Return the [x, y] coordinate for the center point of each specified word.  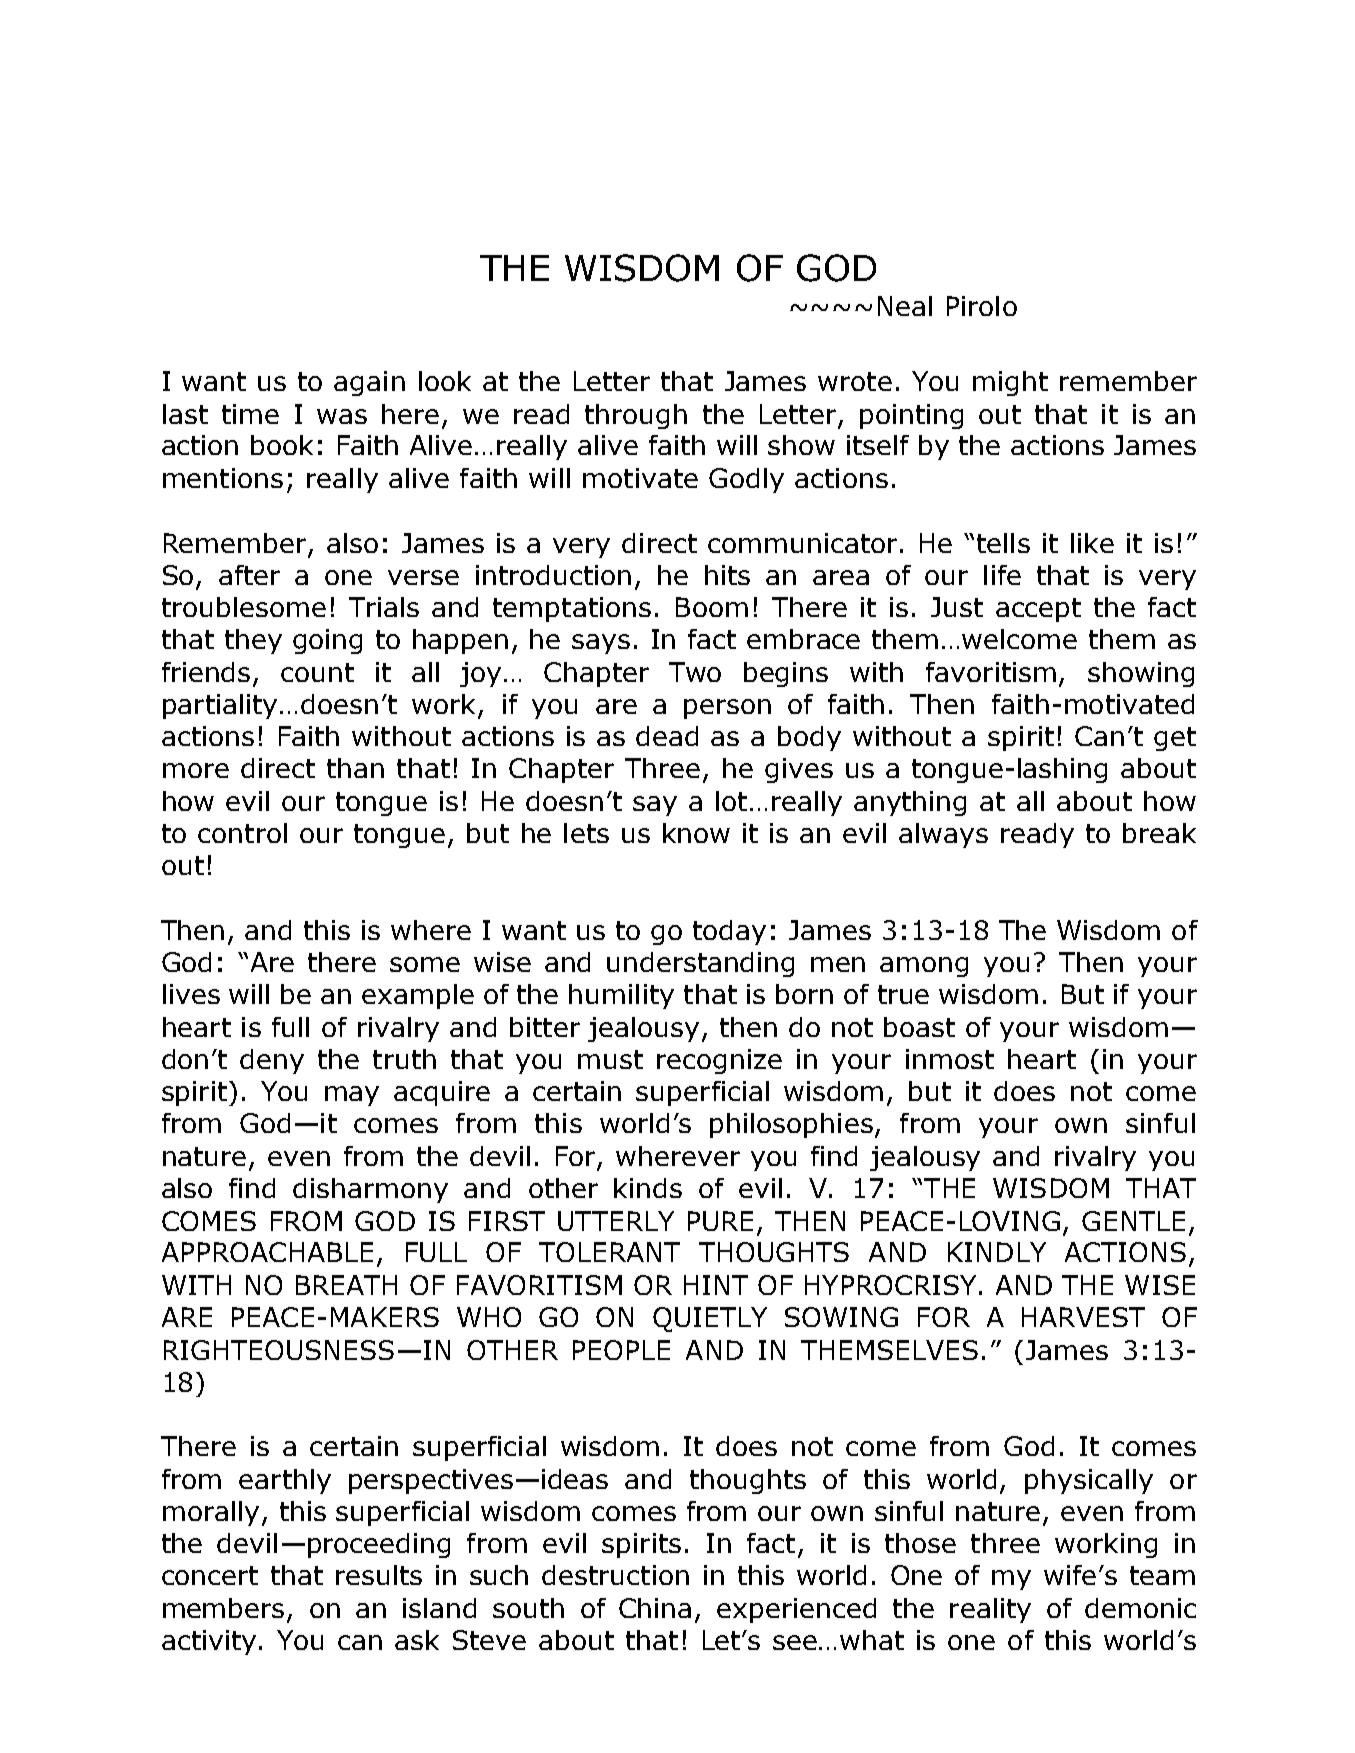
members [223, 1608]
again [369, 383]
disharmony [370, 1190]
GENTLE [1133, 1221]
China [655, 1608]
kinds [648, 1188]
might [1010, 383]
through [636, 416]
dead [667, 736]
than [355, 768]
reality [990, 1610]
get [1175, 739]
